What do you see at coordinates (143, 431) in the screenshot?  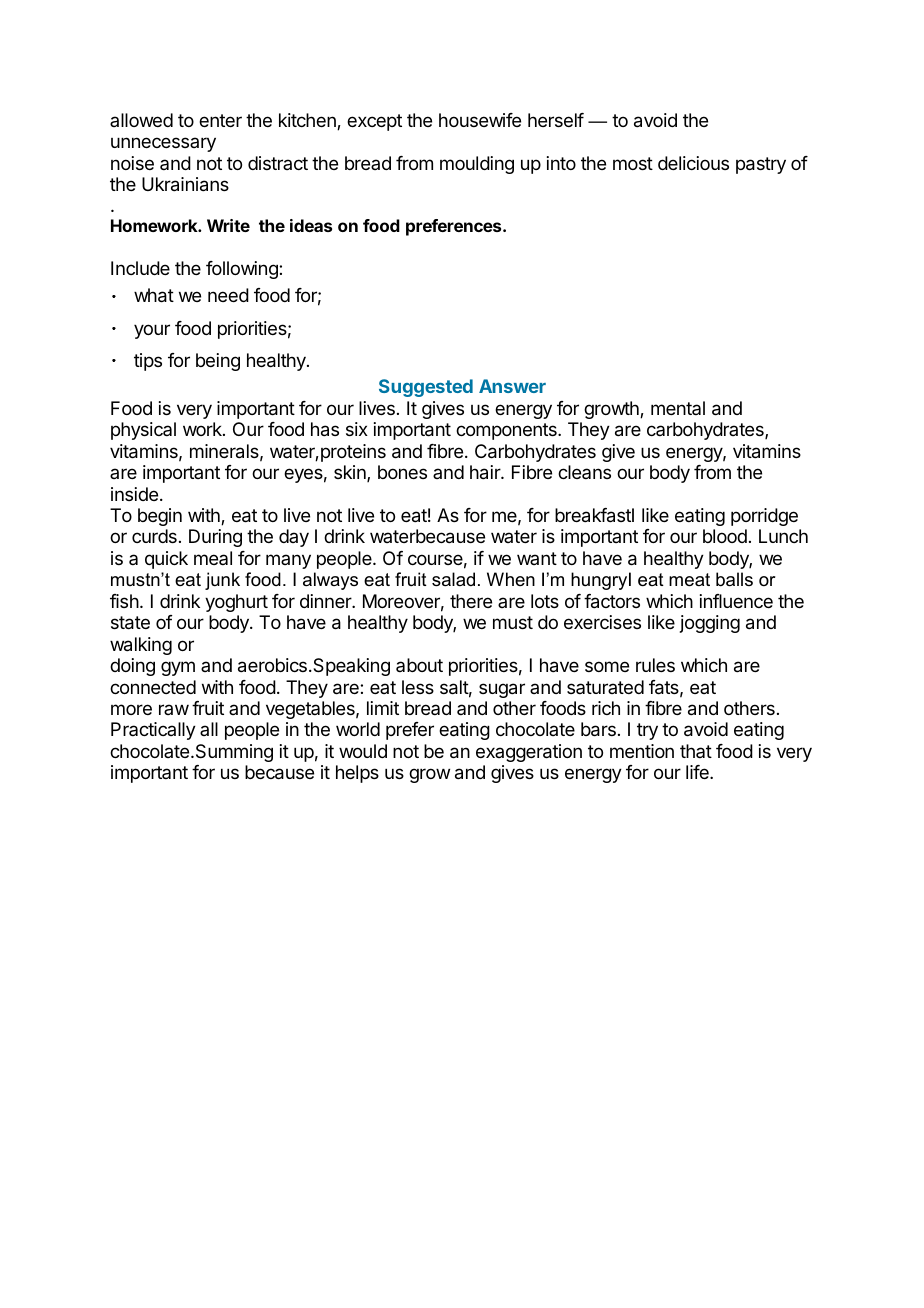 I see `physical` at bounding box center [143, 431].
